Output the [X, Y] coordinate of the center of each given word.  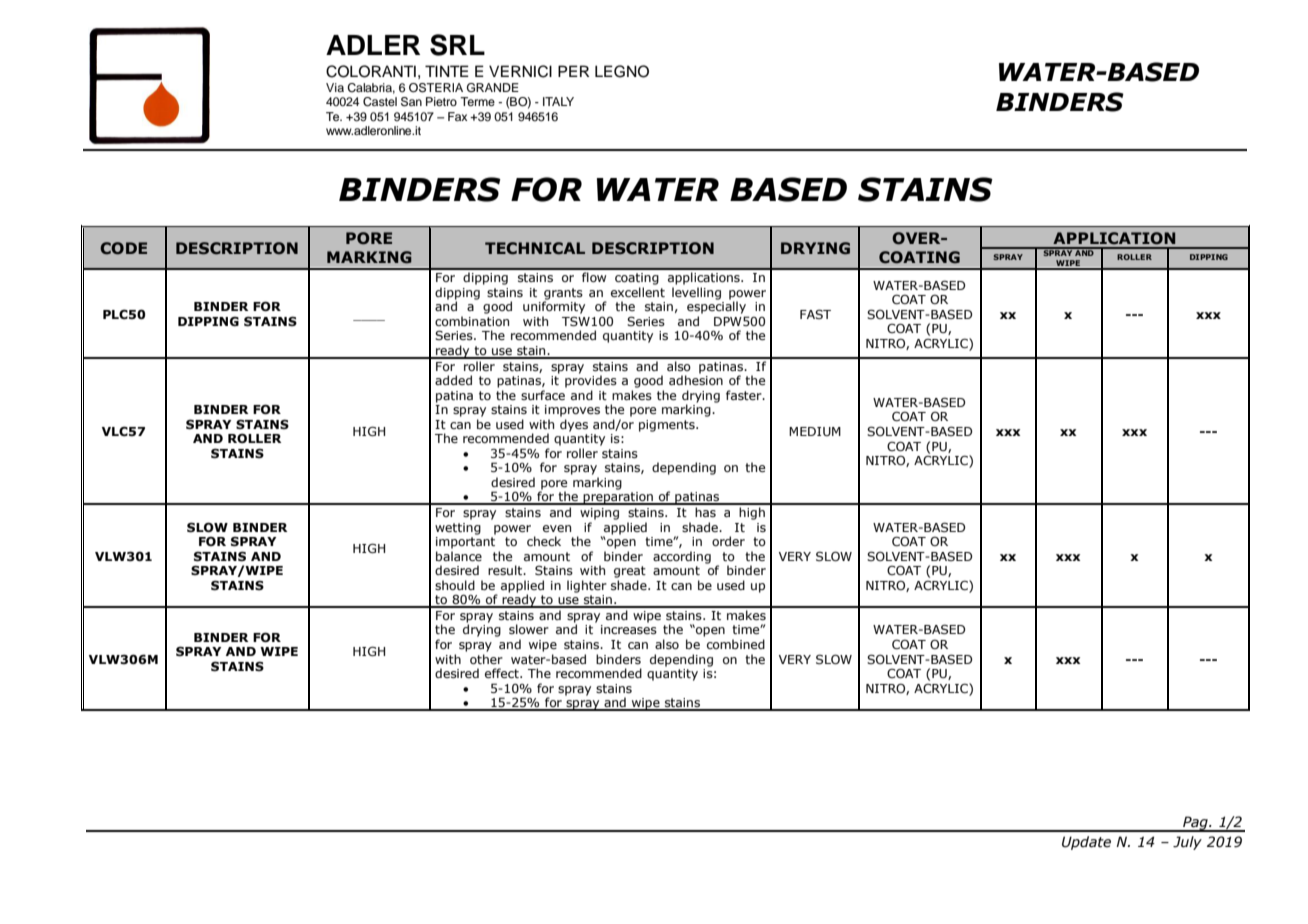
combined [736, 644]
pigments [668, 426]
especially [716, 307]
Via [335, 87]
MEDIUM [815, 431]
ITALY [558, 101]
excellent [638, 292]
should [455, 585]
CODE [123, 248]
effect [503, 673]
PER [573, 71]
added [453, 380]
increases [629, 629]
